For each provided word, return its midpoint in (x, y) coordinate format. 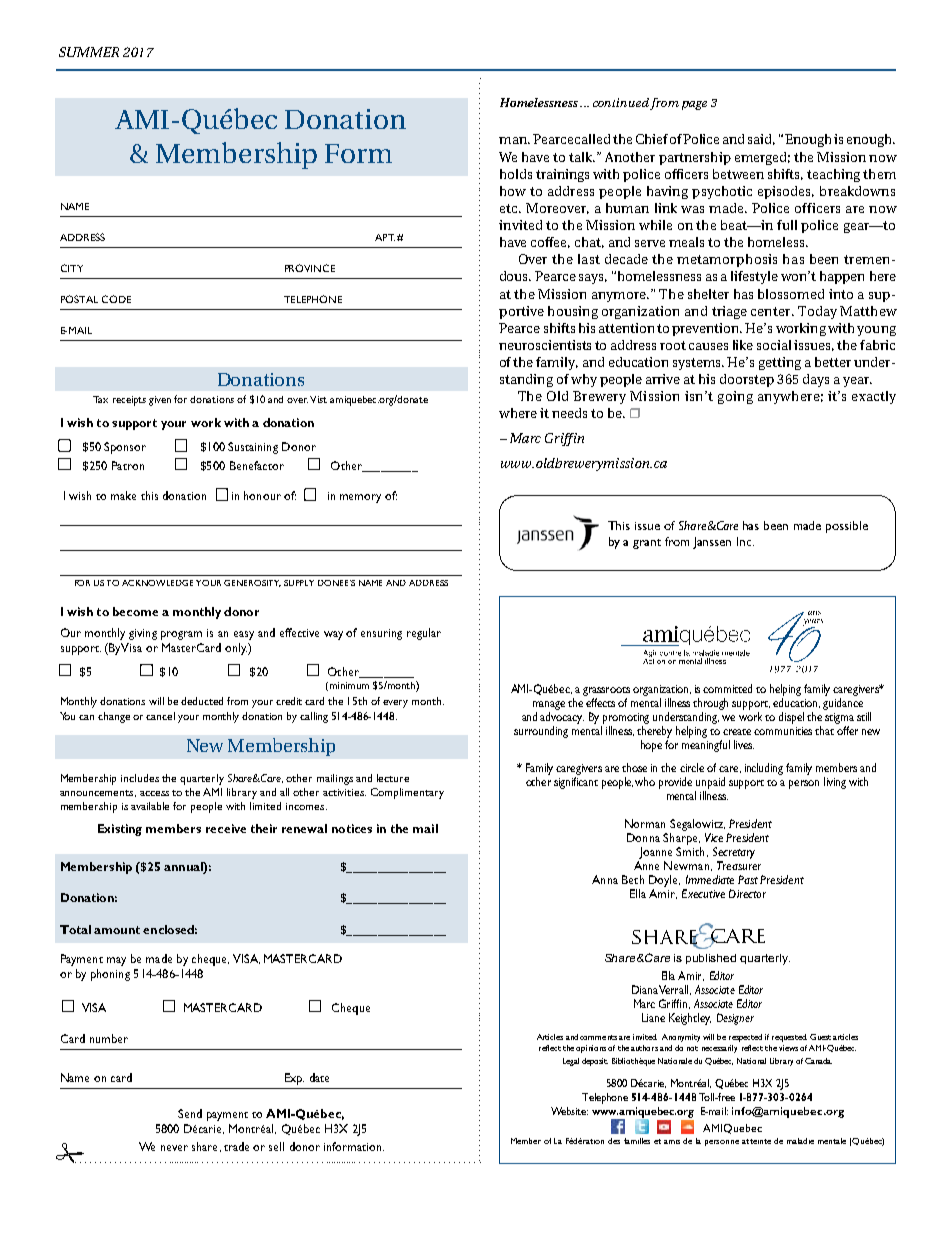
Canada (818, 1061)
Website (569, 1111)
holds (516, 174)
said (761, 139)
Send (190, 1113)
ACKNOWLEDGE (157, 583)
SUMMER (89, 52)
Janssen (712, 543)
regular (424, 634)
